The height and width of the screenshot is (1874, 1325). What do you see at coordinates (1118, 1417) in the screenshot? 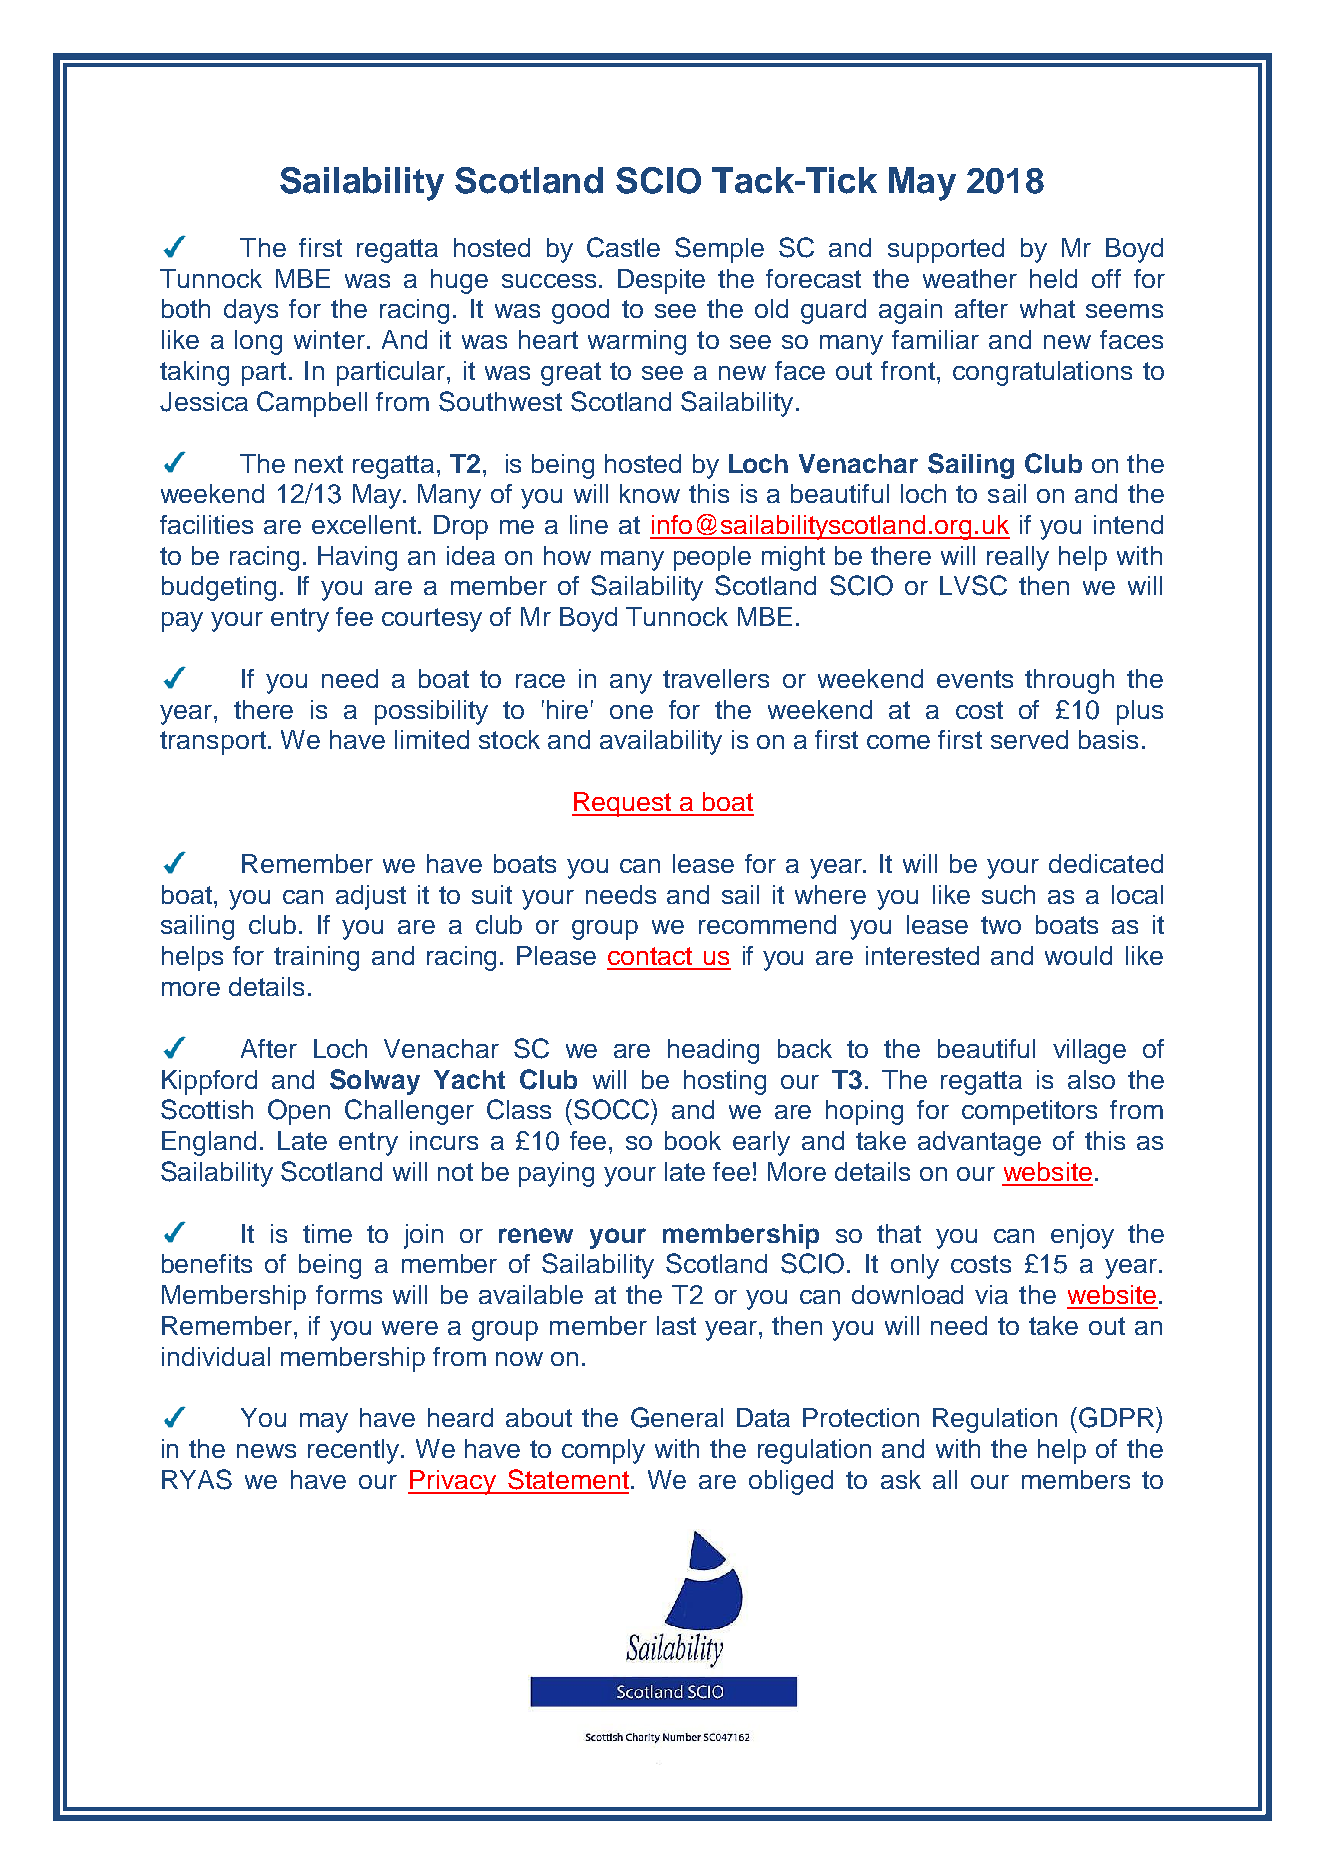
I see `GDPR` at bounding box center [1118, 1417].
